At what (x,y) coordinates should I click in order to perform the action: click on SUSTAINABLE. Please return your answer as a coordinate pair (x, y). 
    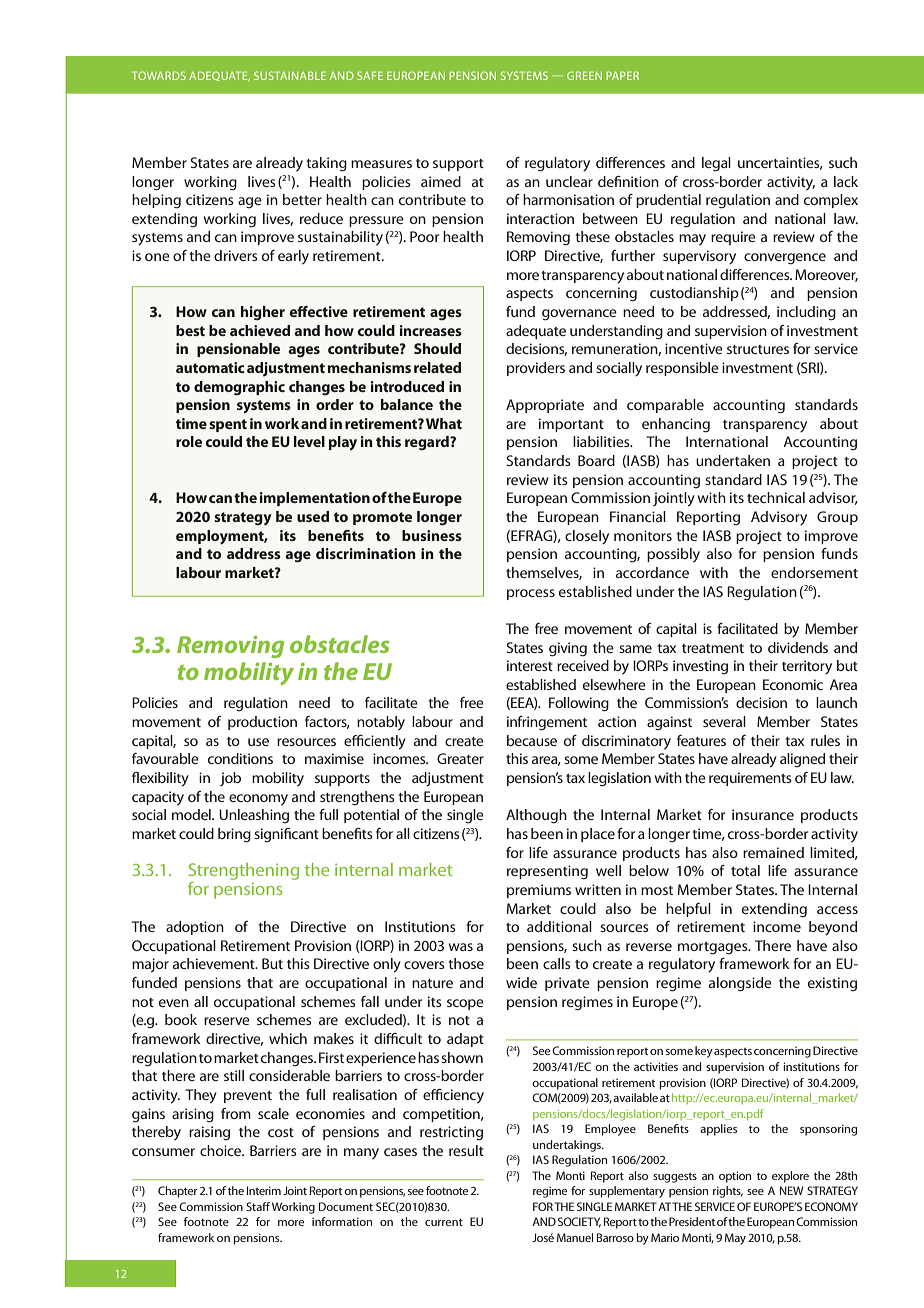
    Looking at the image, I should click on (290, 75).
